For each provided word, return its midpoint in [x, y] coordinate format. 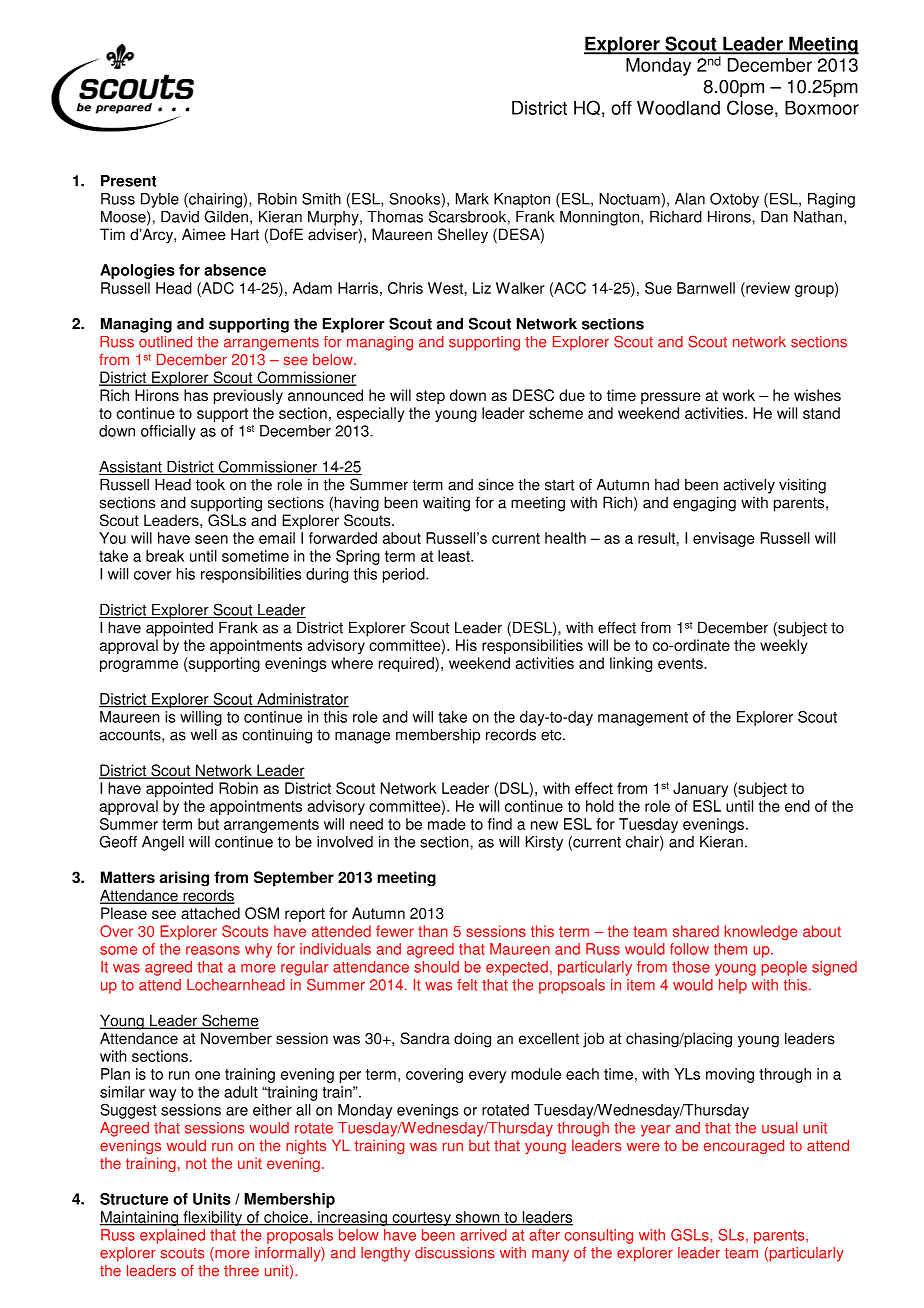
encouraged [744, 1147]
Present [128, 181]
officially [168, 432]
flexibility [212, 1218]
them [730, 949]
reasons [213, 950]
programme [139, 666]
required [407, 664]
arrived [483, 1235]
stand [821, 413]
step [430, 397]
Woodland [678, 108]
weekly [784, 646]
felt [467, 985]
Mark [472, 199]
